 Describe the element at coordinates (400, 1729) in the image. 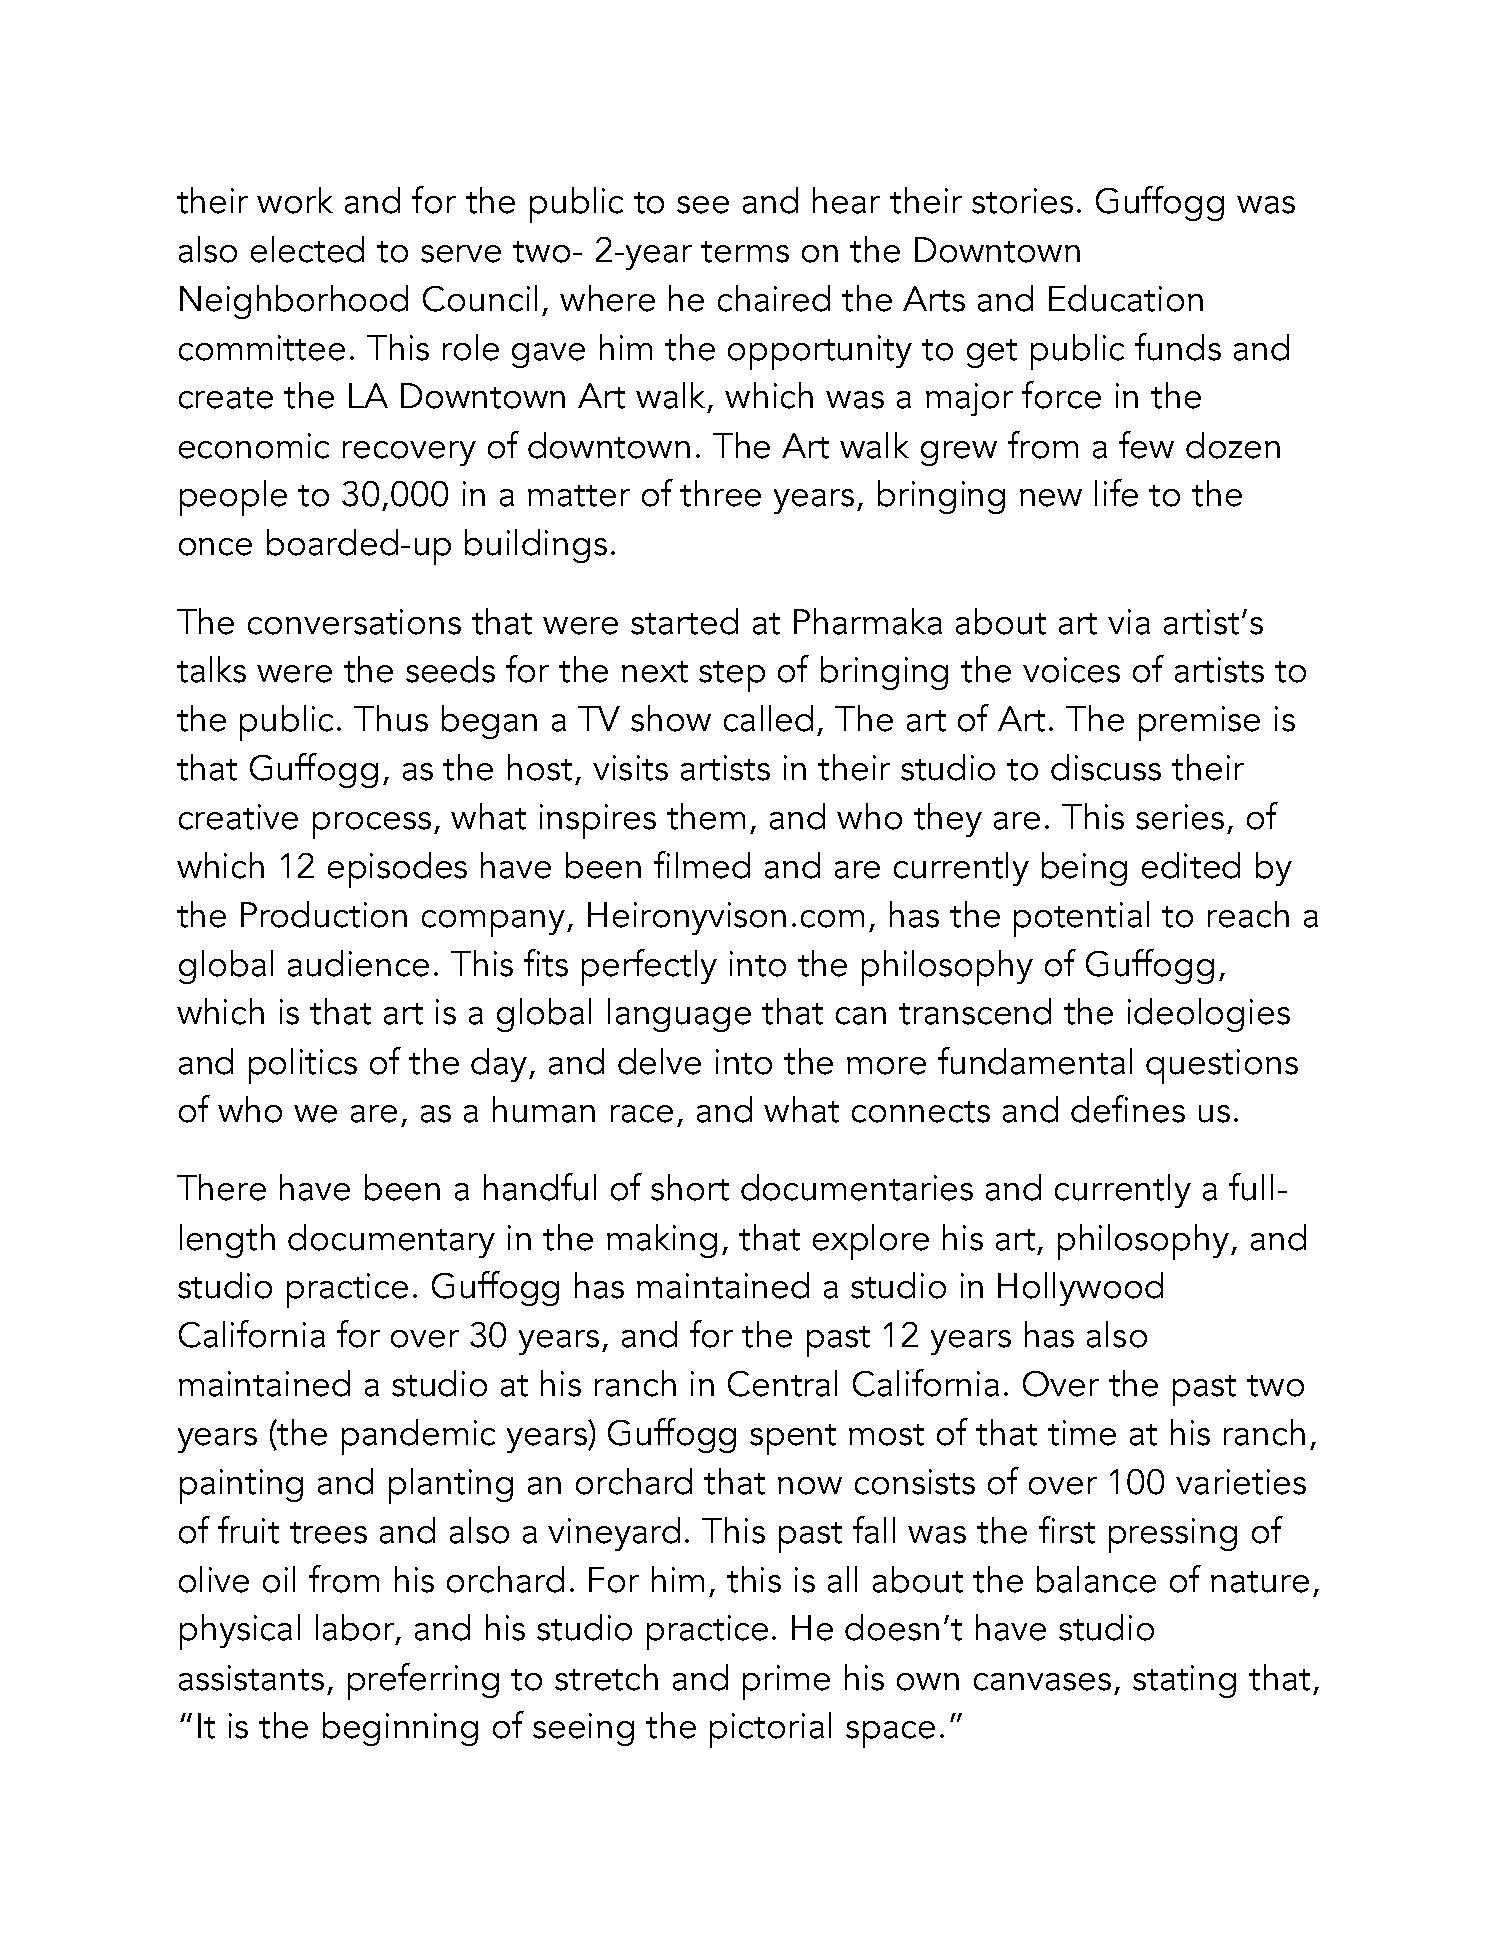

I see `beginning` at that location.
